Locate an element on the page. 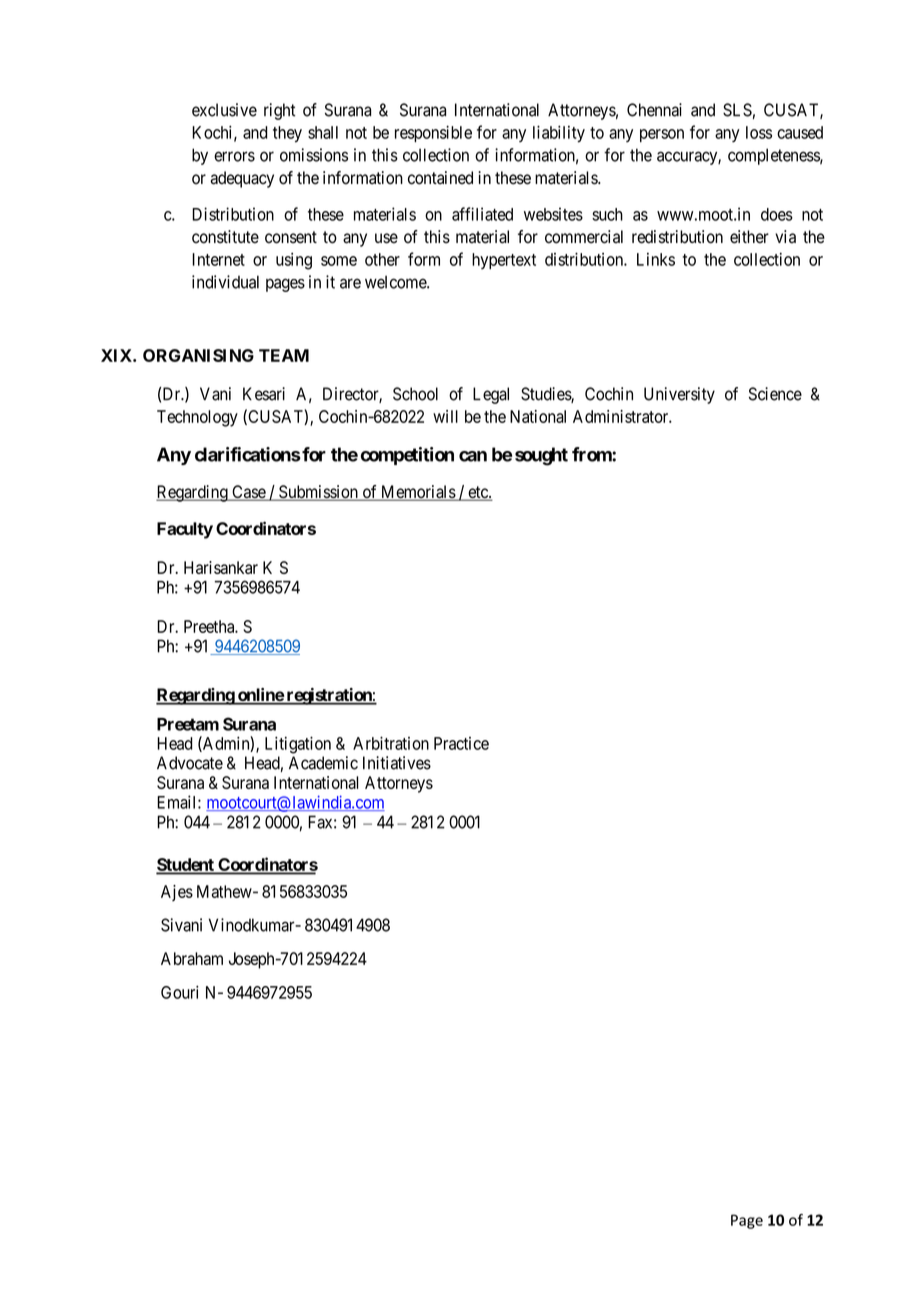  loss is located at coordinates (759, 132).
